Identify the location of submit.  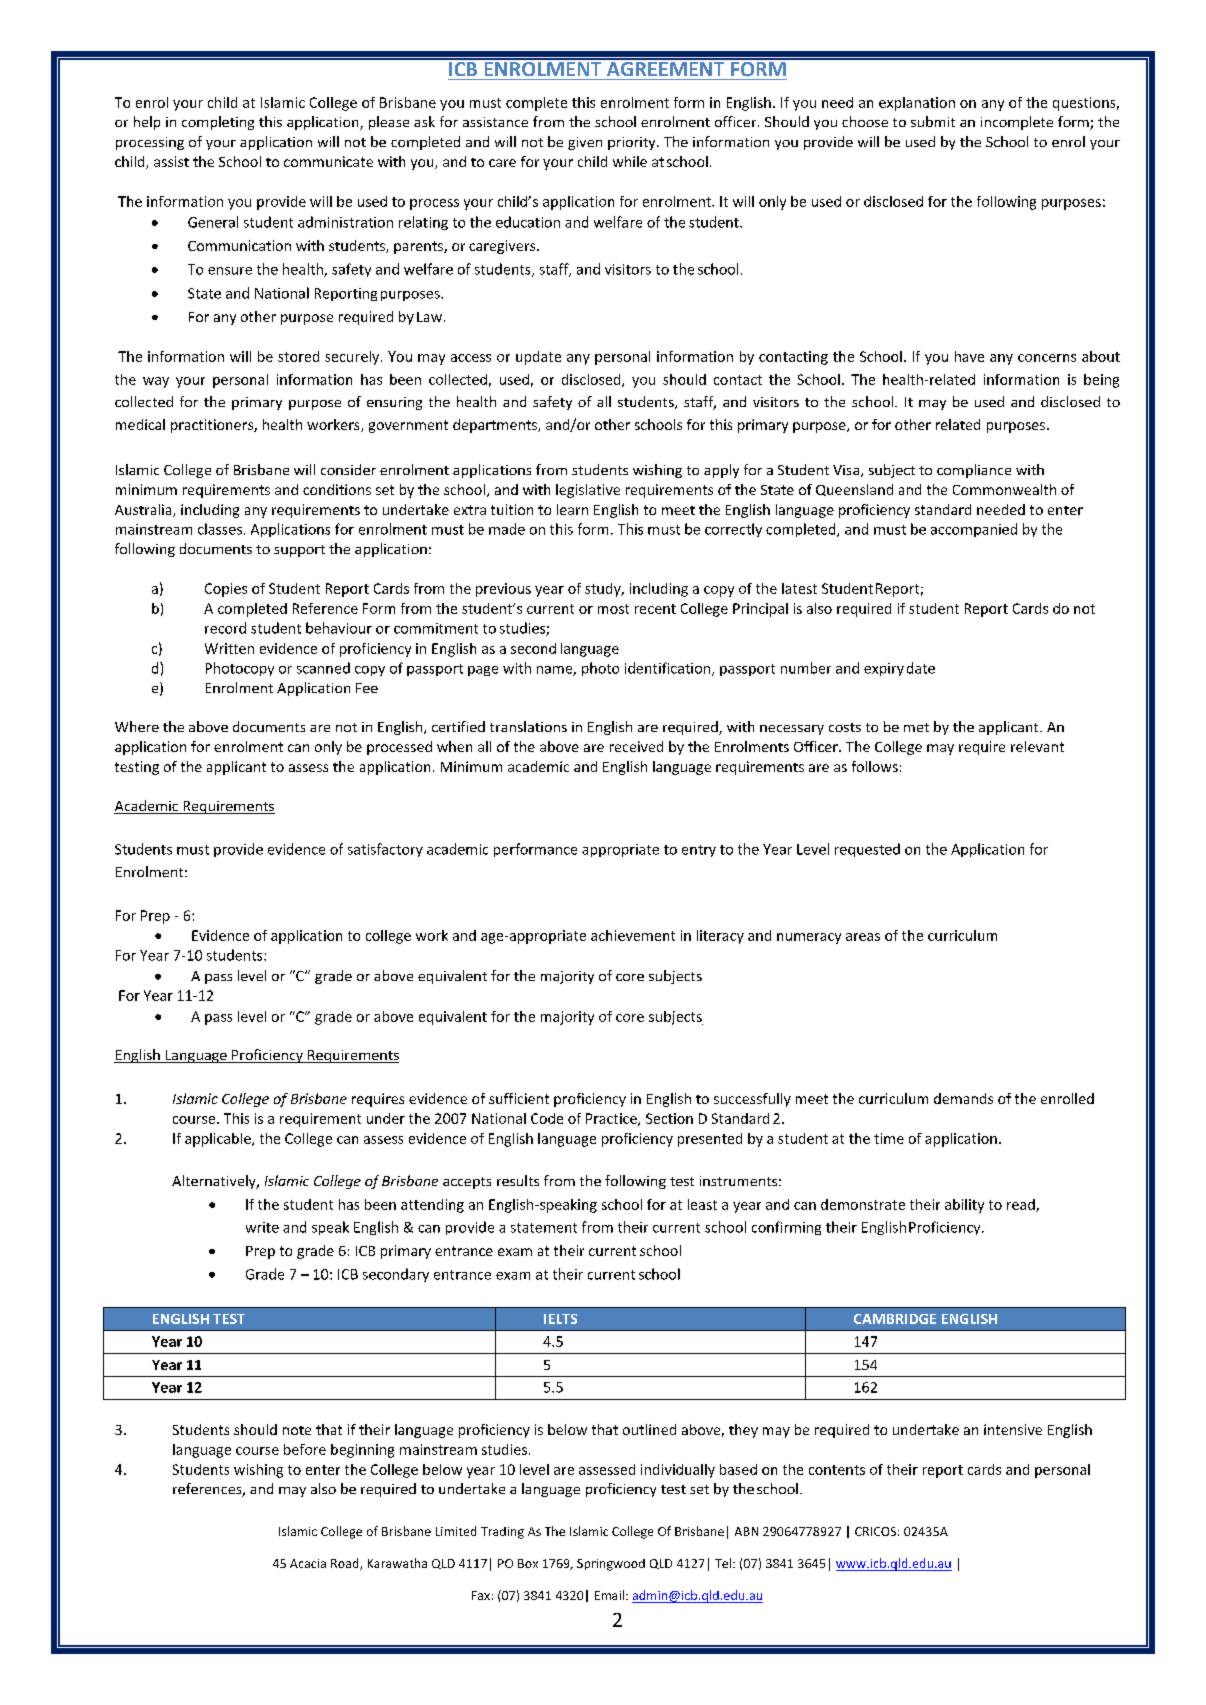
(933, 121).
